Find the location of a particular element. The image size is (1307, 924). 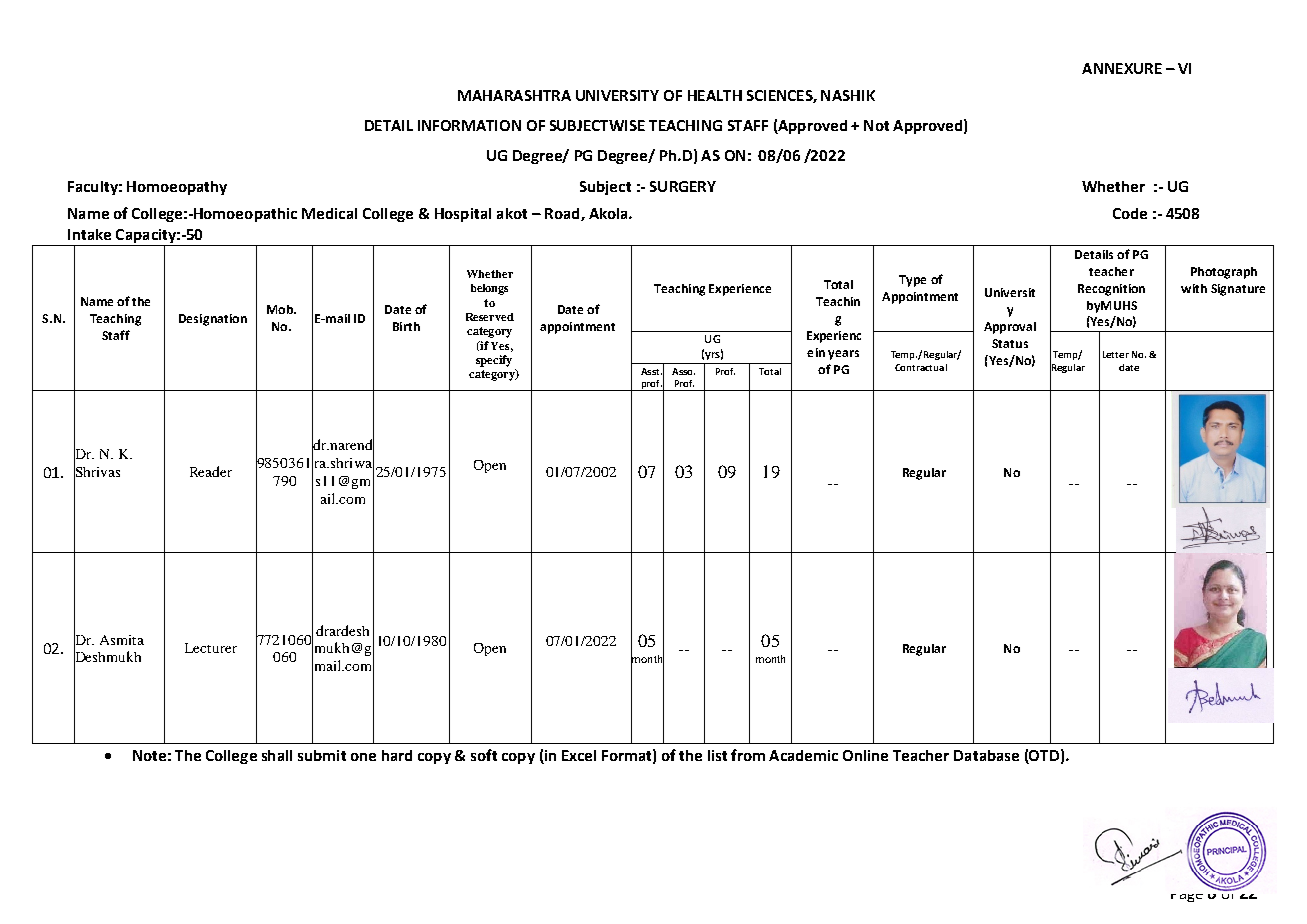

MAHARASHTRA is located at coordinates (514, 95).
